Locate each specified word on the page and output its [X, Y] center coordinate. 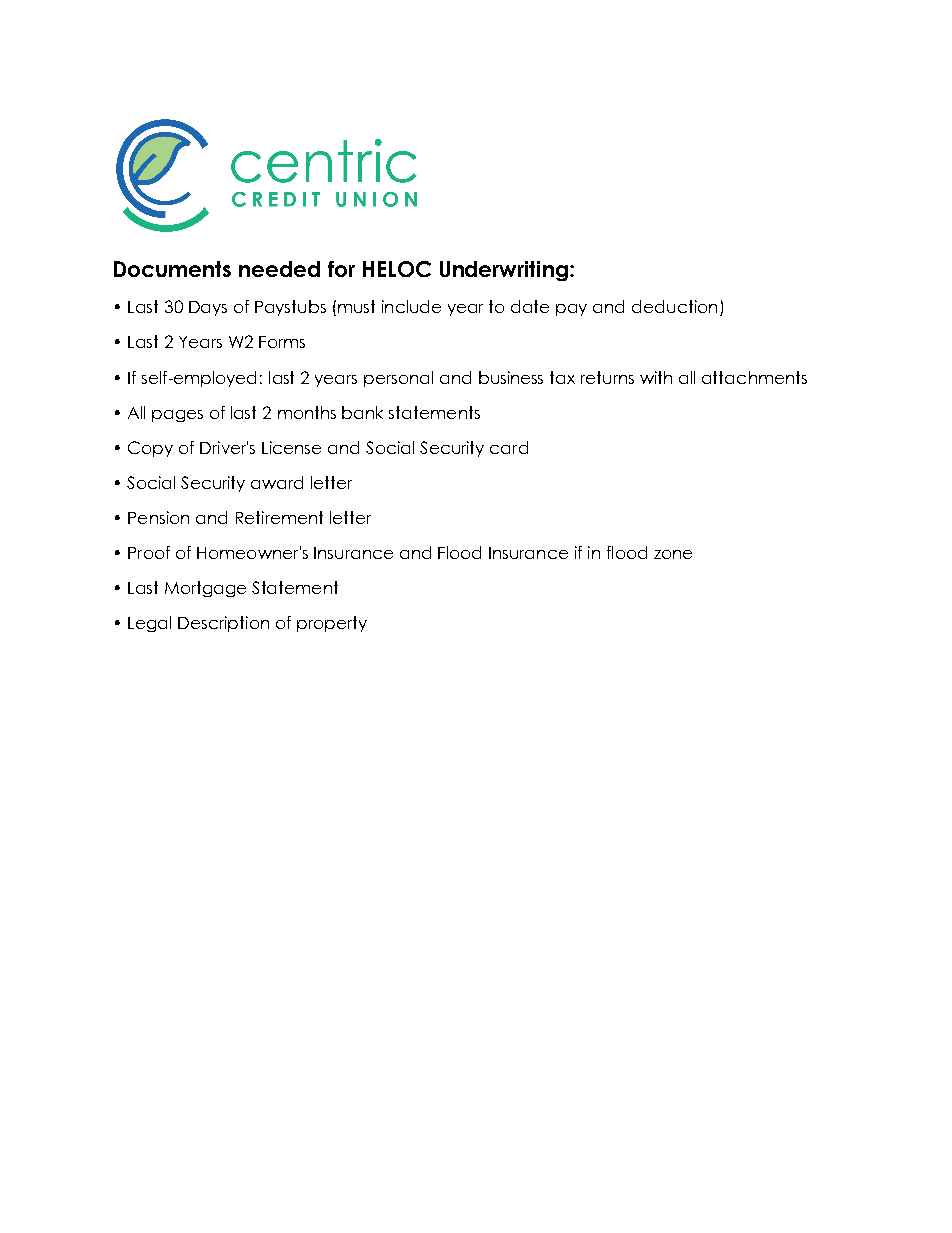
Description [223, 624]
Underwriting [504, 271]
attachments [754, 377]
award [277, 482]
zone [673, 554]
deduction [674, 306]
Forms [282, 342]
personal [398, 379]
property [332, 624]
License [291, 447]
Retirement [279, 517]
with [656, 377]
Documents [172, 269]
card [509, 447]
